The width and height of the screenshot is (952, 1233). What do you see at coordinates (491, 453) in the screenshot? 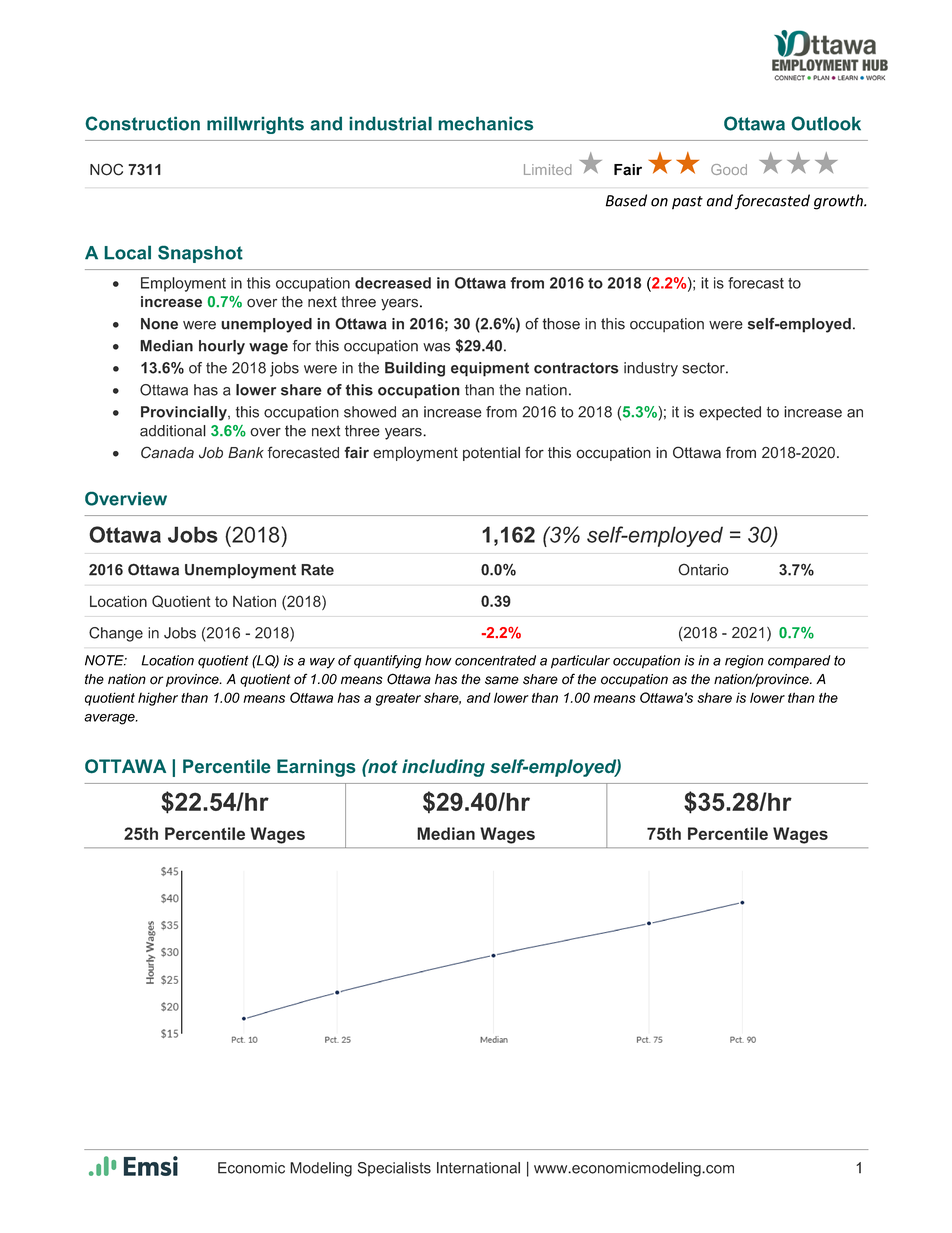
I see `potential` at bounding box center [491, 453].
